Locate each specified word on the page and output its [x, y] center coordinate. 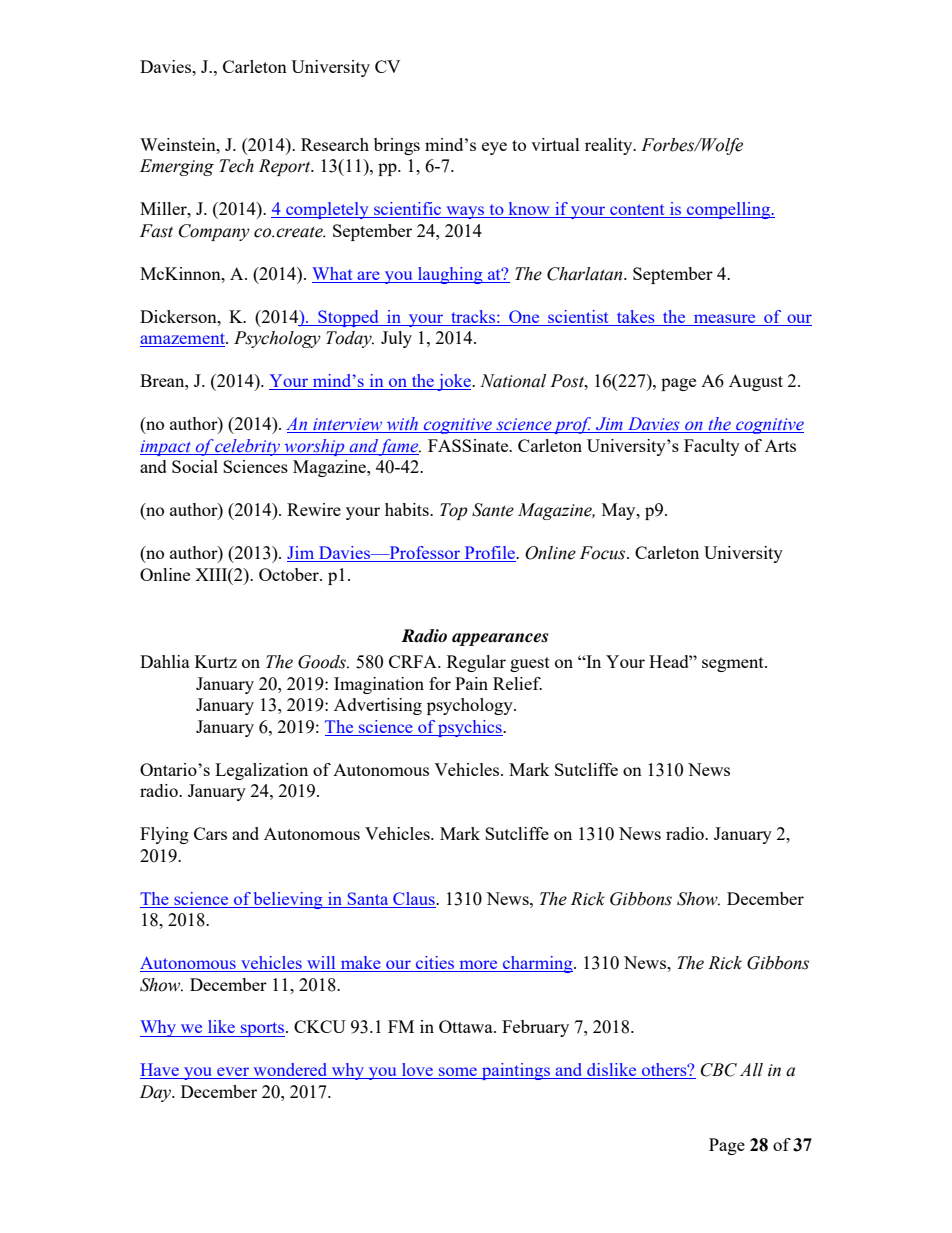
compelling [729, 210]
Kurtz [216, 661]
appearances [500, 639]
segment [734, 664]
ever [233, 1073]
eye [494, 148]
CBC [719, 1070]
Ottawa [467, 1026]
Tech [236, 166]
